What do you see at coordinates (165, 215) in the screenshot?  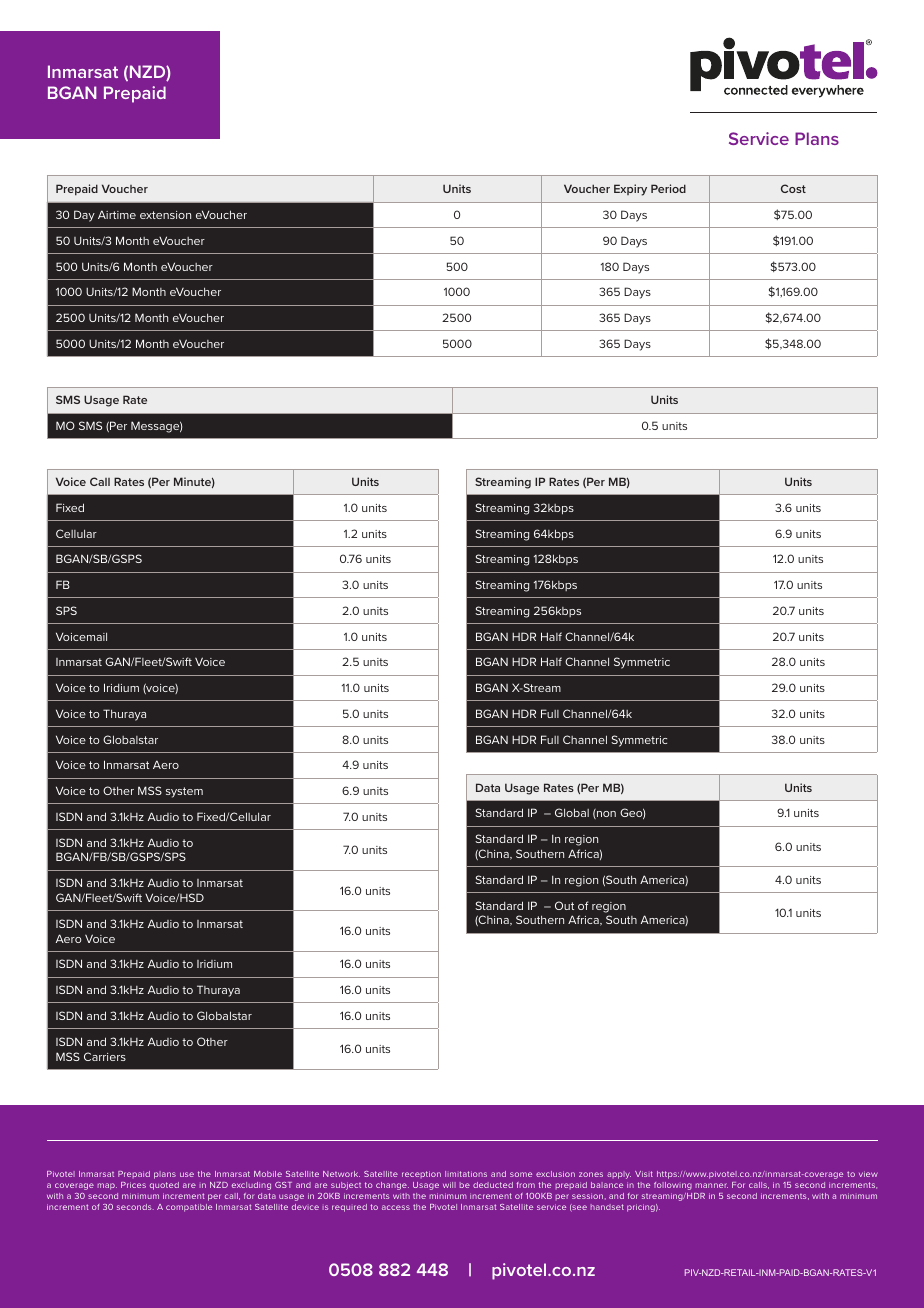 I see `extension` at bounding box center [165, 215].
